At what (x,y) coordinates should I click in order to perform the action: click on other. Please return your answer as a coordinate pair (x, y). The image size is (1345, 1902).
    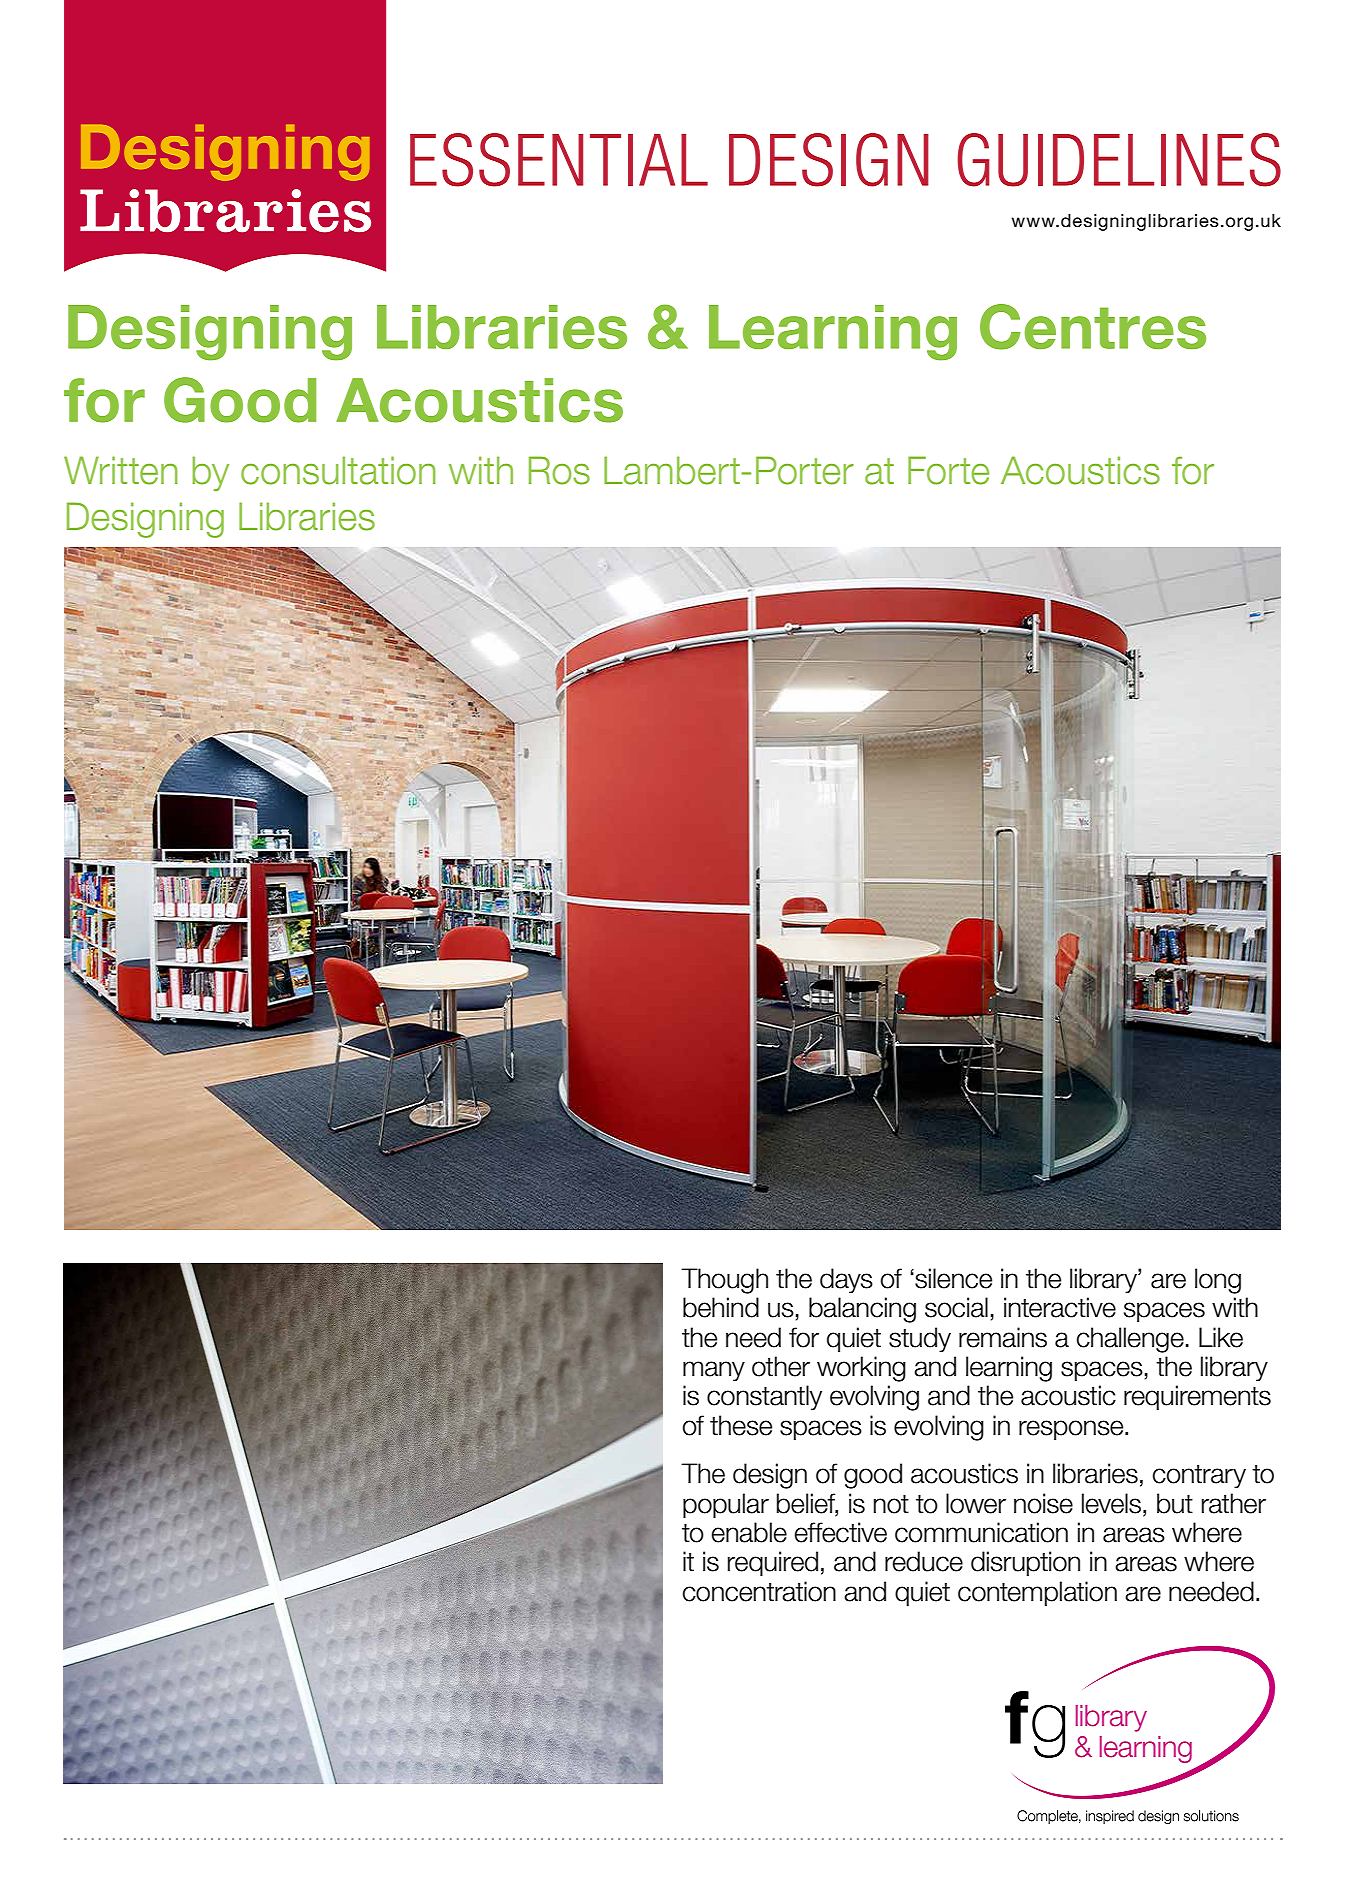
    Looking at the image, I should click on (781, 1366).
